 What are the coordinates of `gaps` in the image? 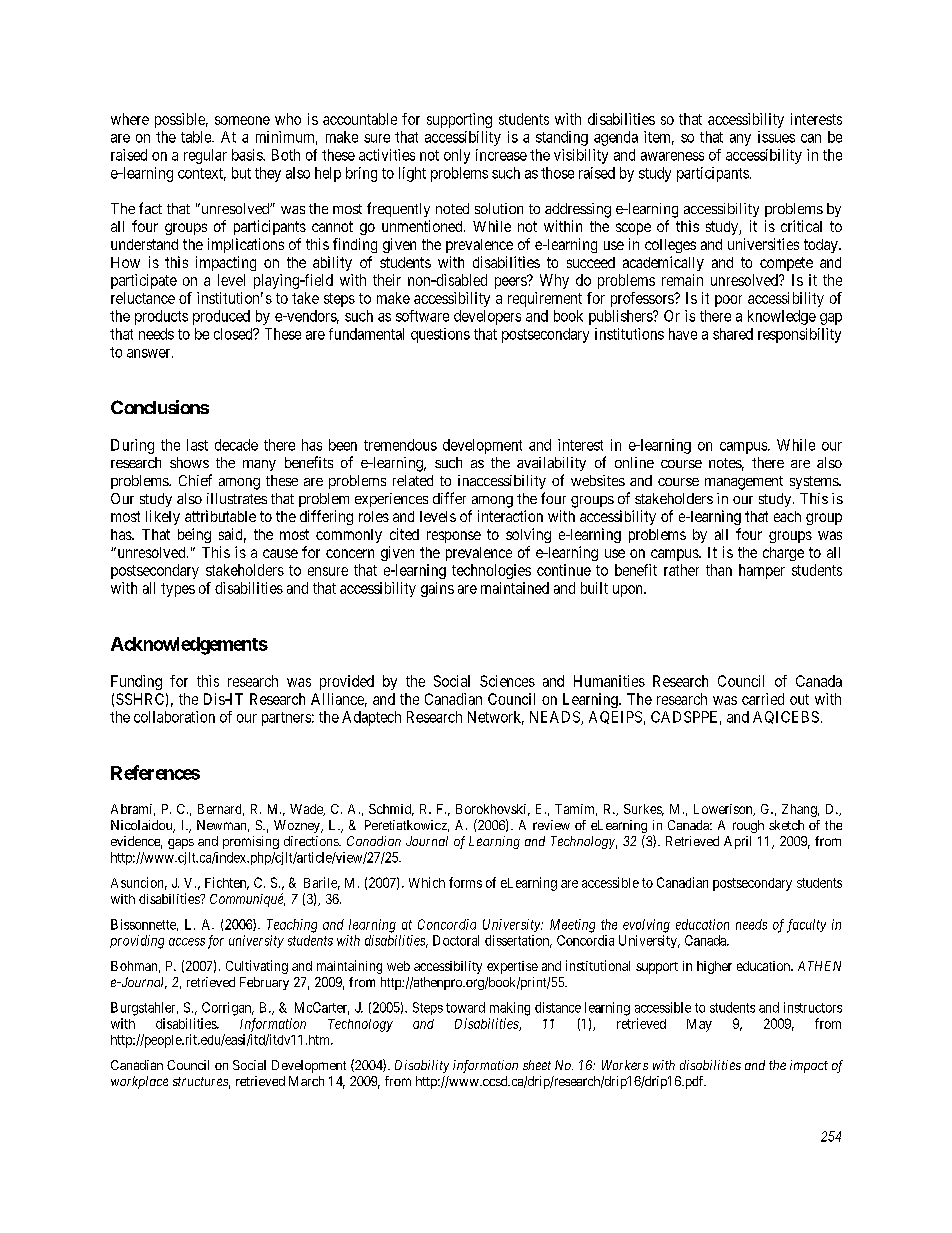 It's located at (181, 844).
